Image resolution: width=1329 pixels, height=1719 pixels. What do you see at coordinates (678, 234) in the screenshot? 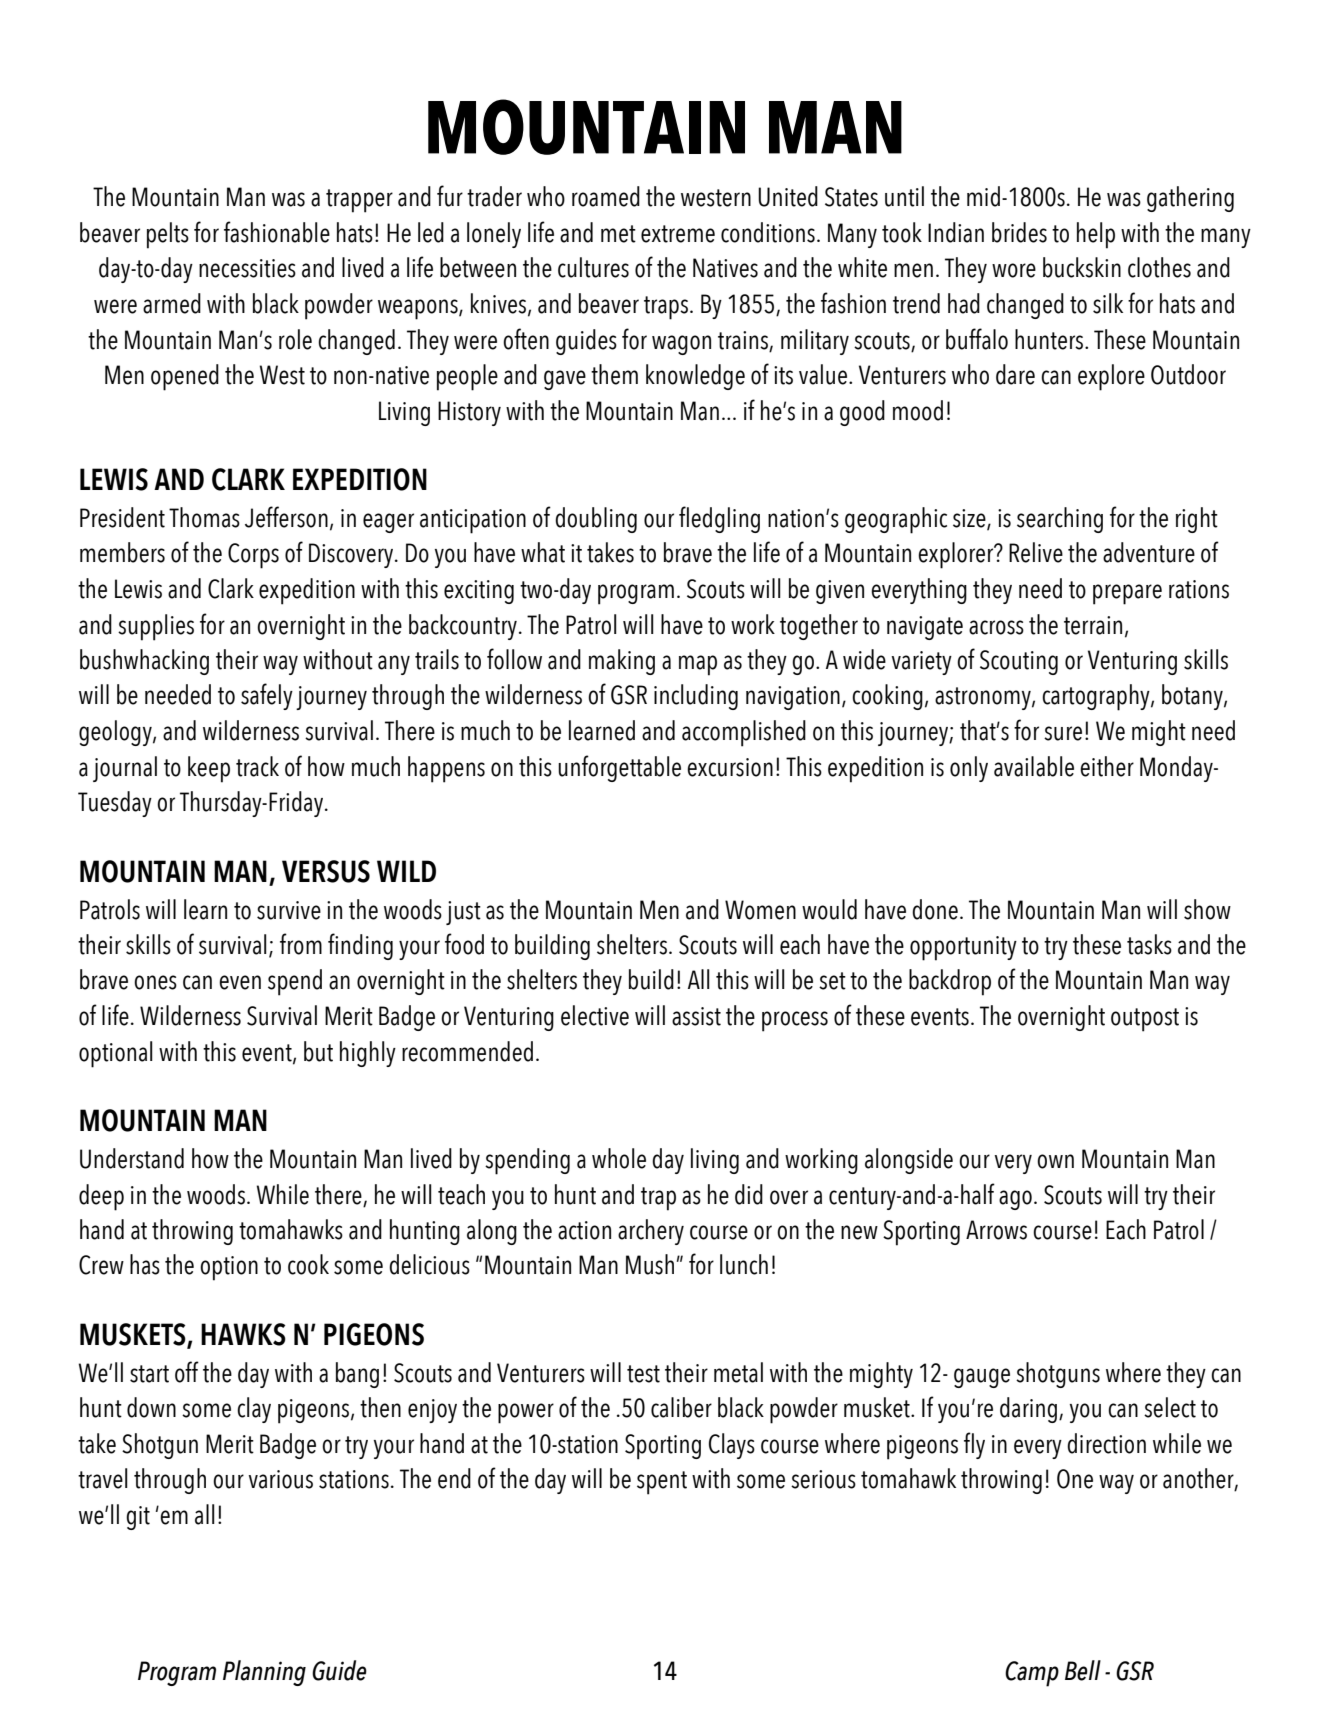
I see `extreme` at bounding box center [678, 234].
